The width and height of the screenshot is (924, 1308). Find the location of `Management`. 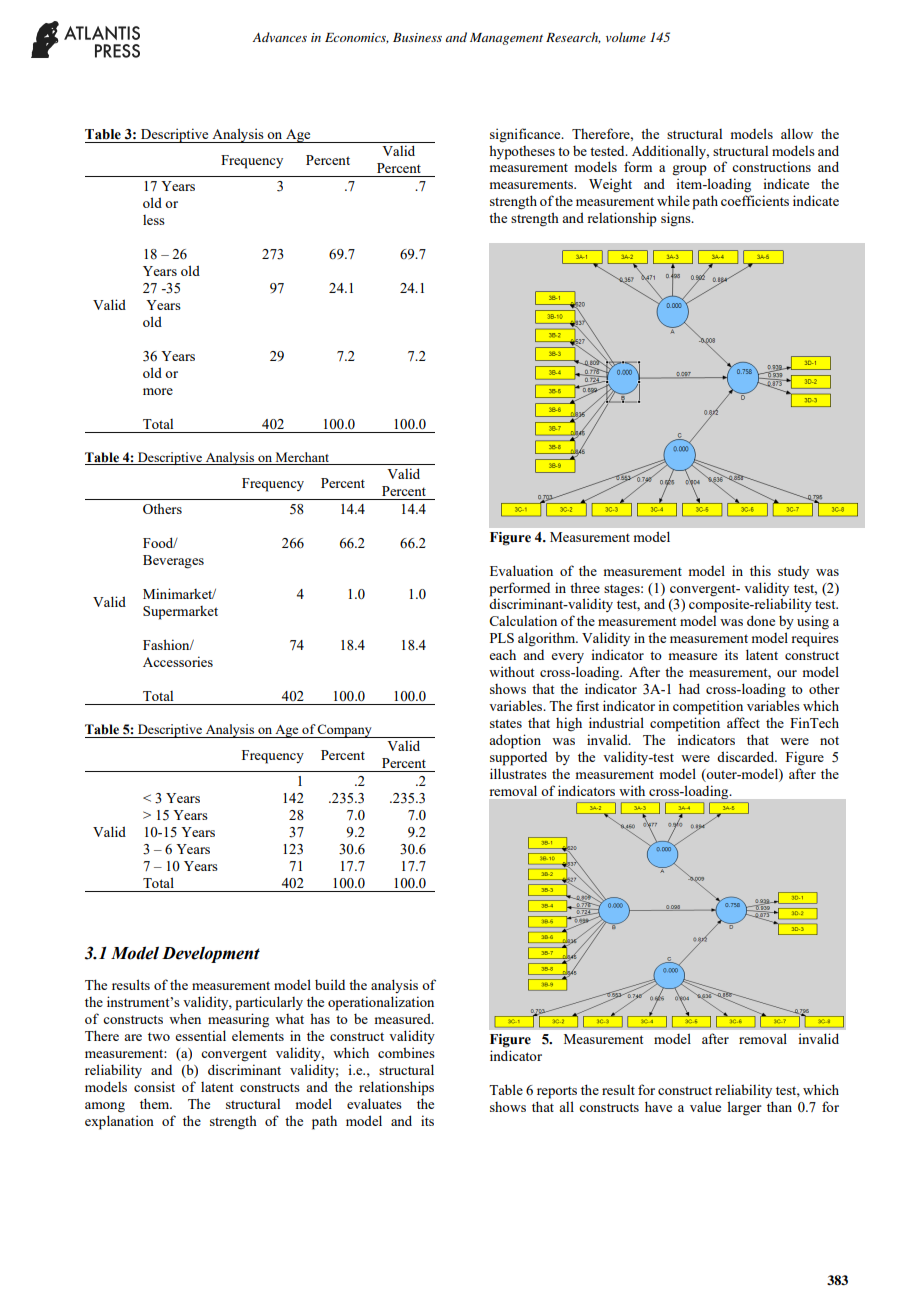

Management is located at coordinates (506, 39).
